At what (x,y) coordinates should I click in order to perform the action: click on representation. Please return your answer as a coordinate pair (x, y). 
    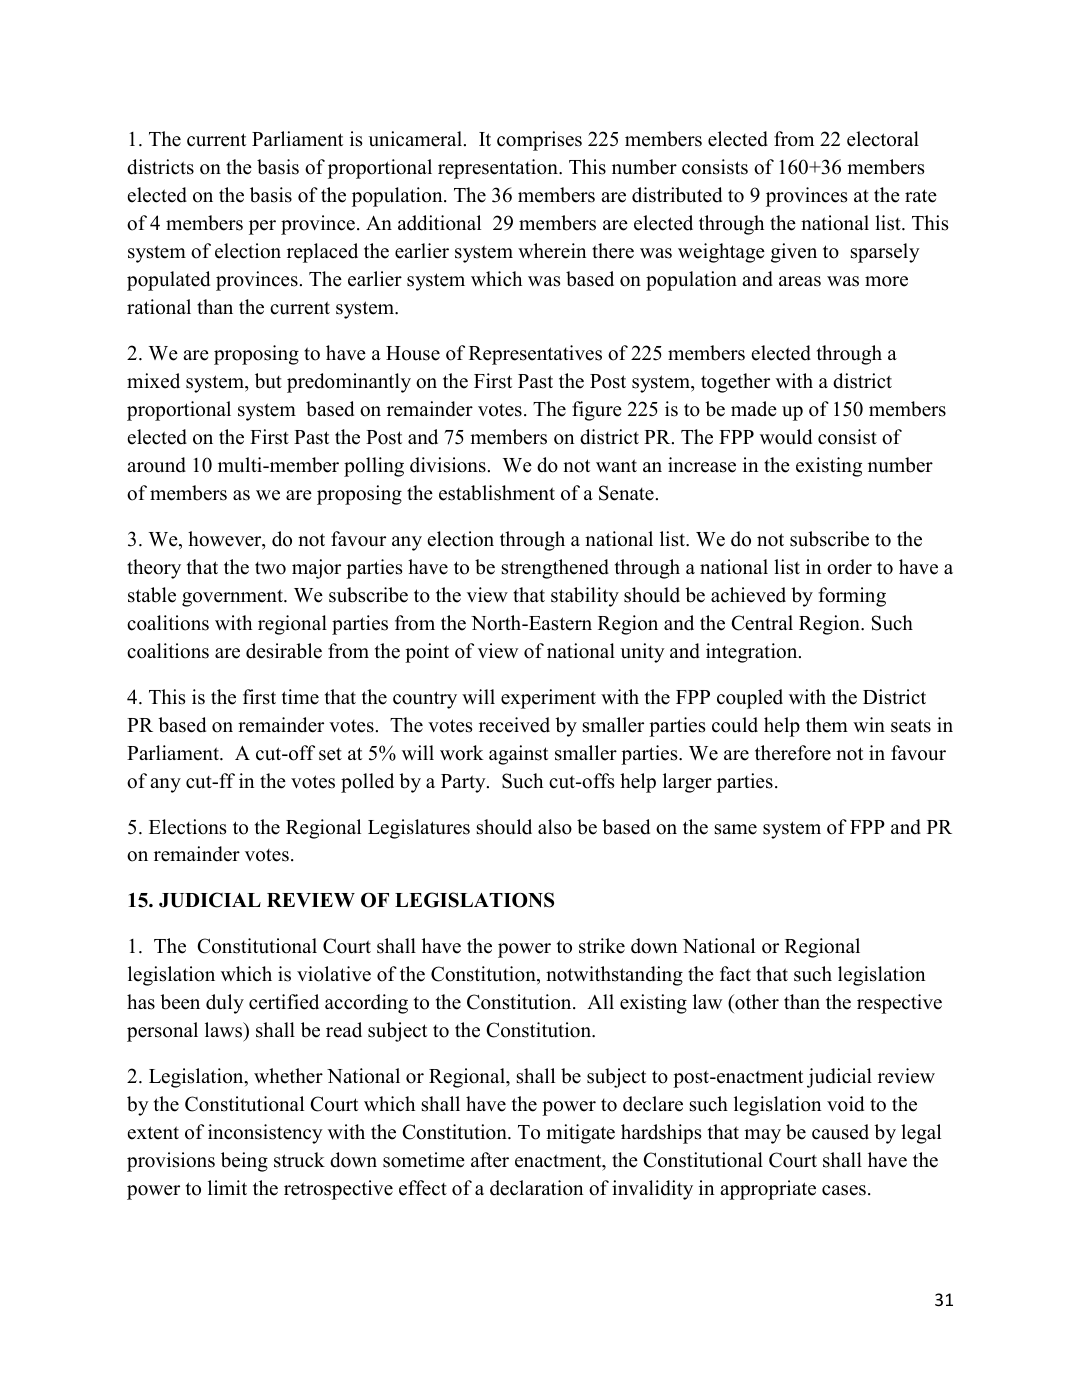
    Looking at the image, I should click on (499, 169).
